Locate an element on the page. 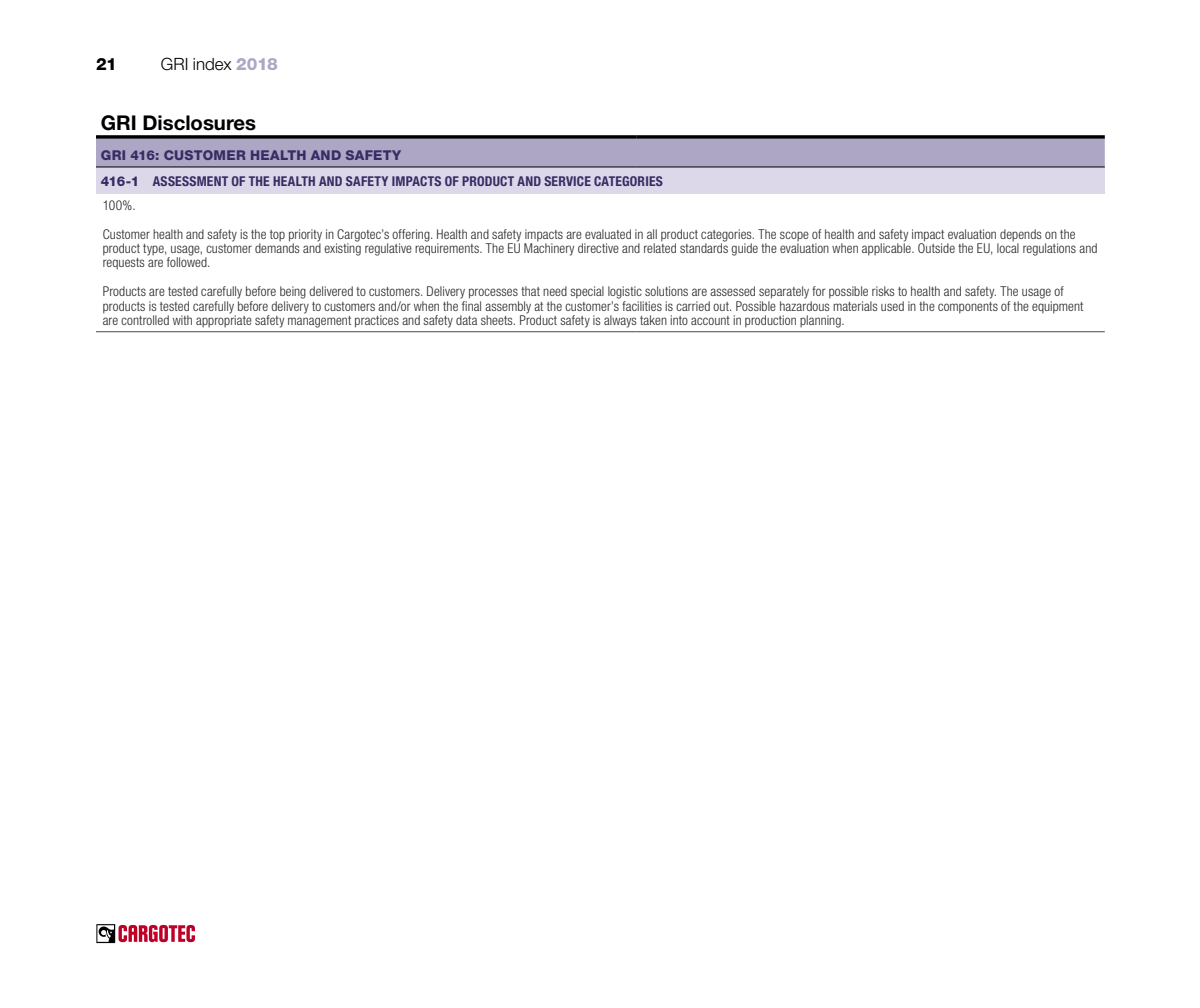  depends is located at coordinates (1020, 235).
